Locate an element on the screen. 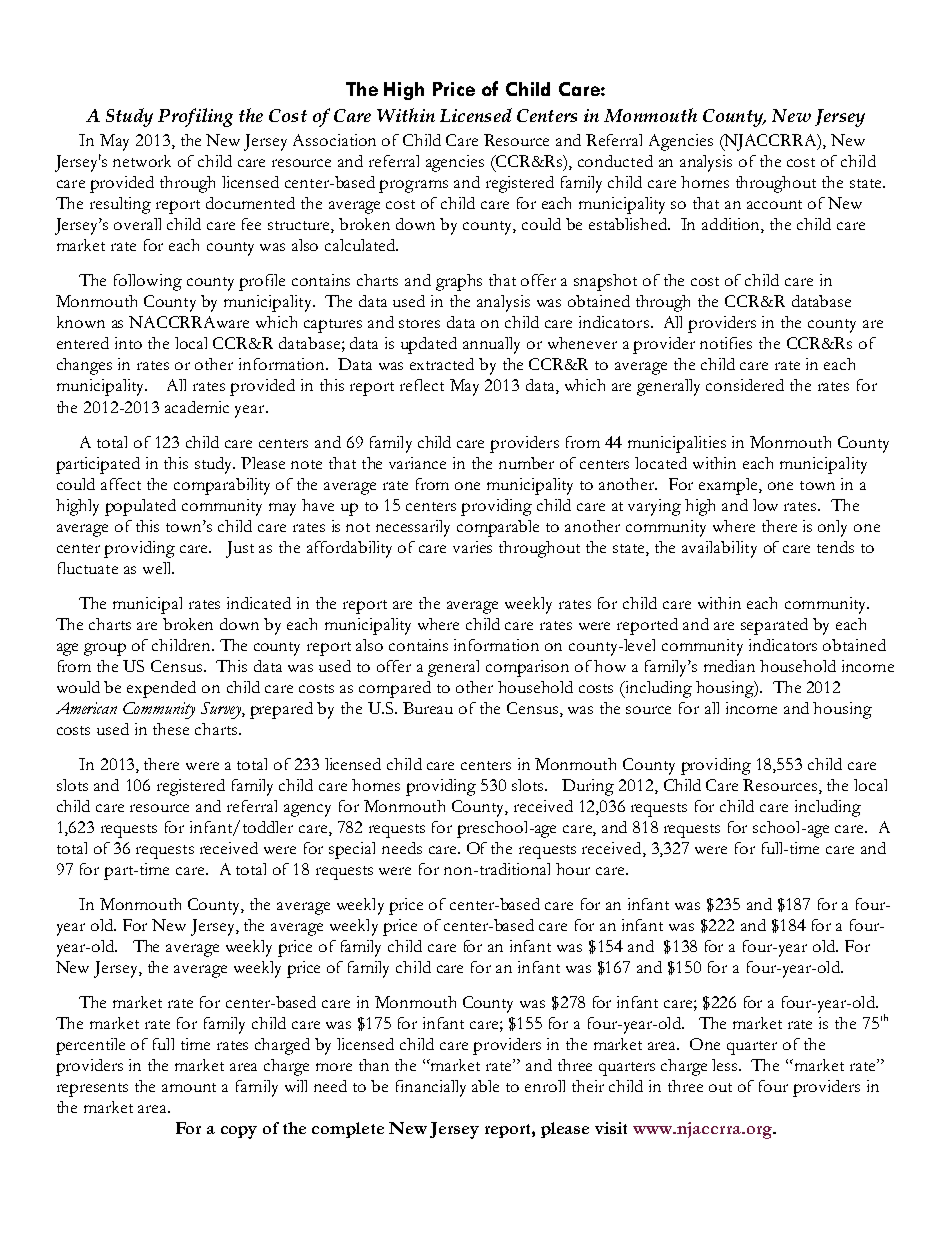  programs is located at coordinates (413, 186).
